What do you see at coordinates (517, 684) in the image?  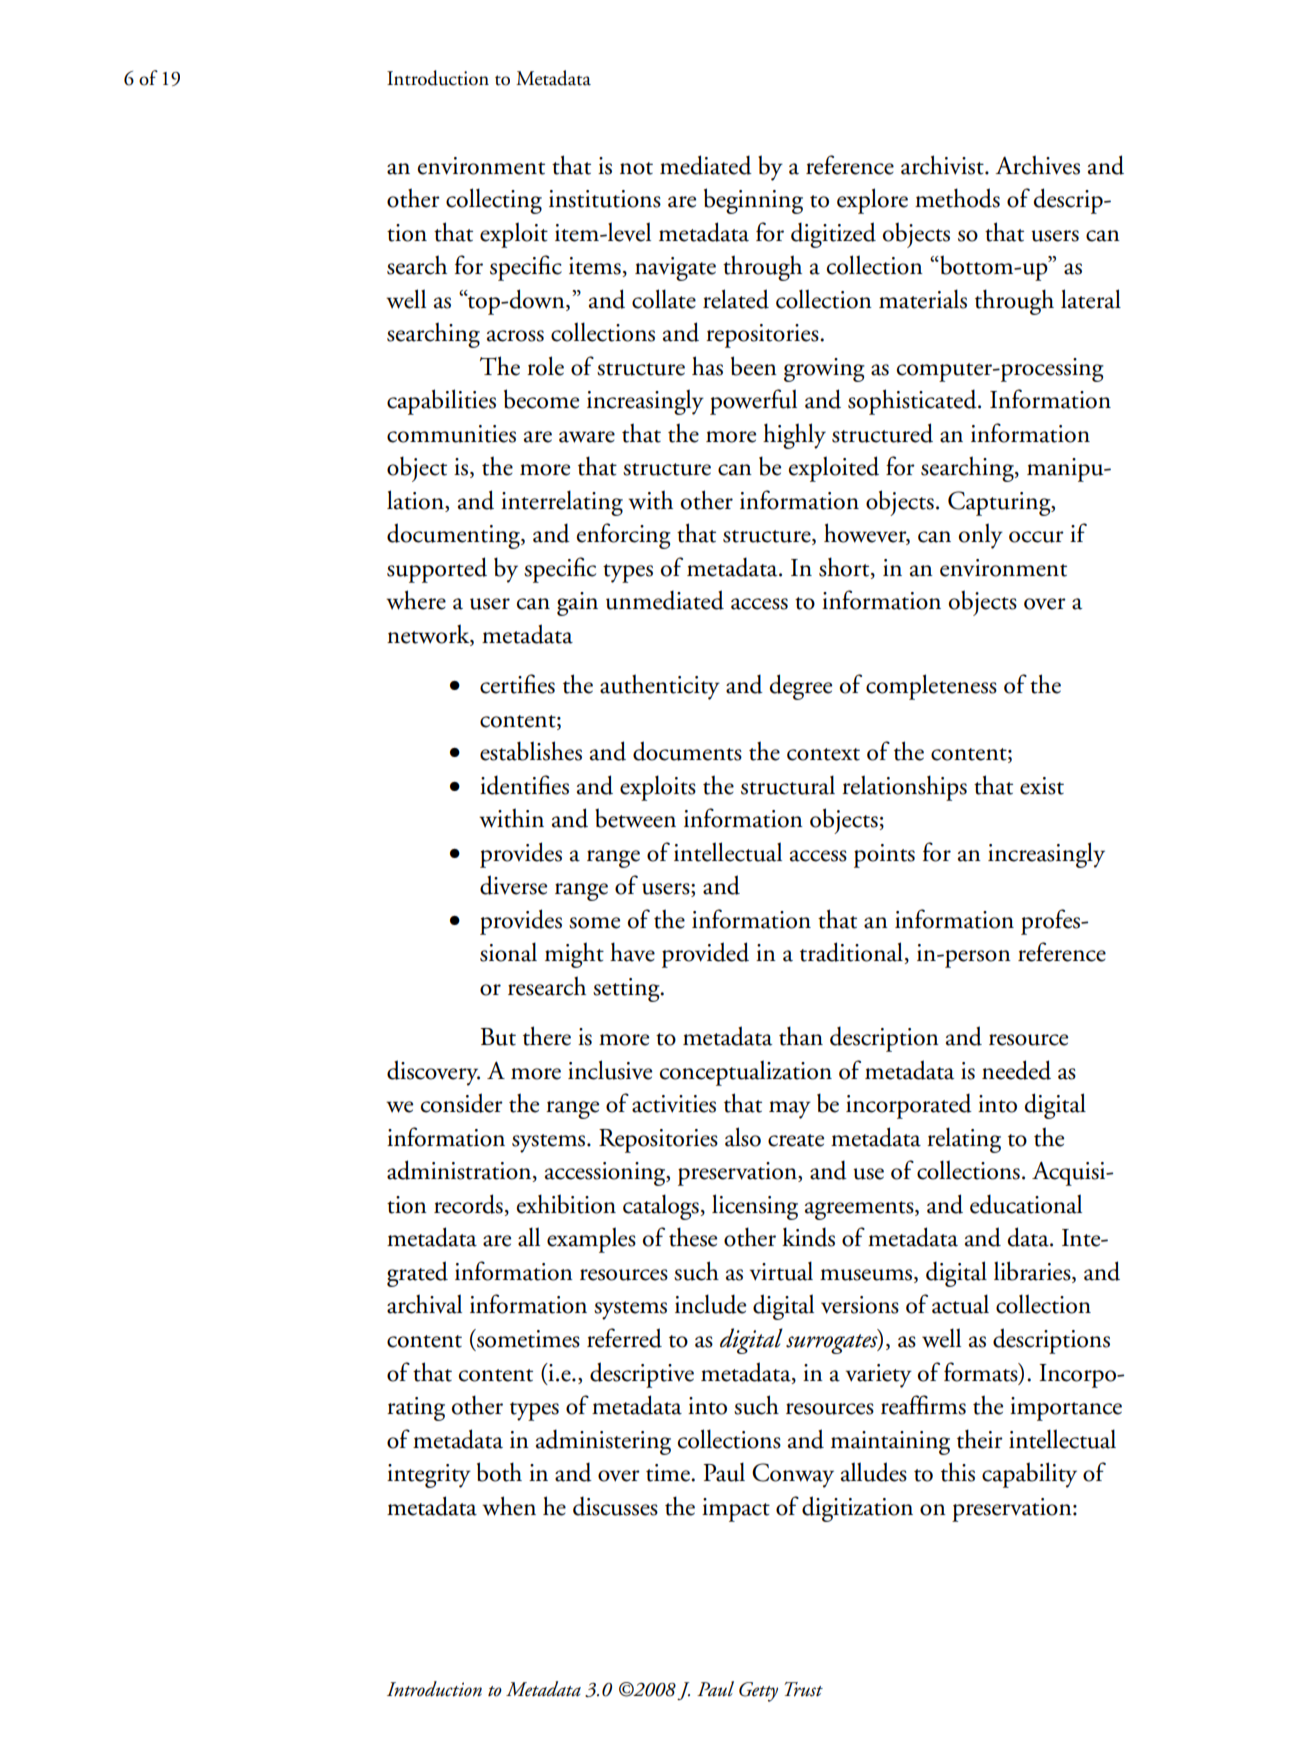 I see `certifies` at bounding box center [517, 684].
